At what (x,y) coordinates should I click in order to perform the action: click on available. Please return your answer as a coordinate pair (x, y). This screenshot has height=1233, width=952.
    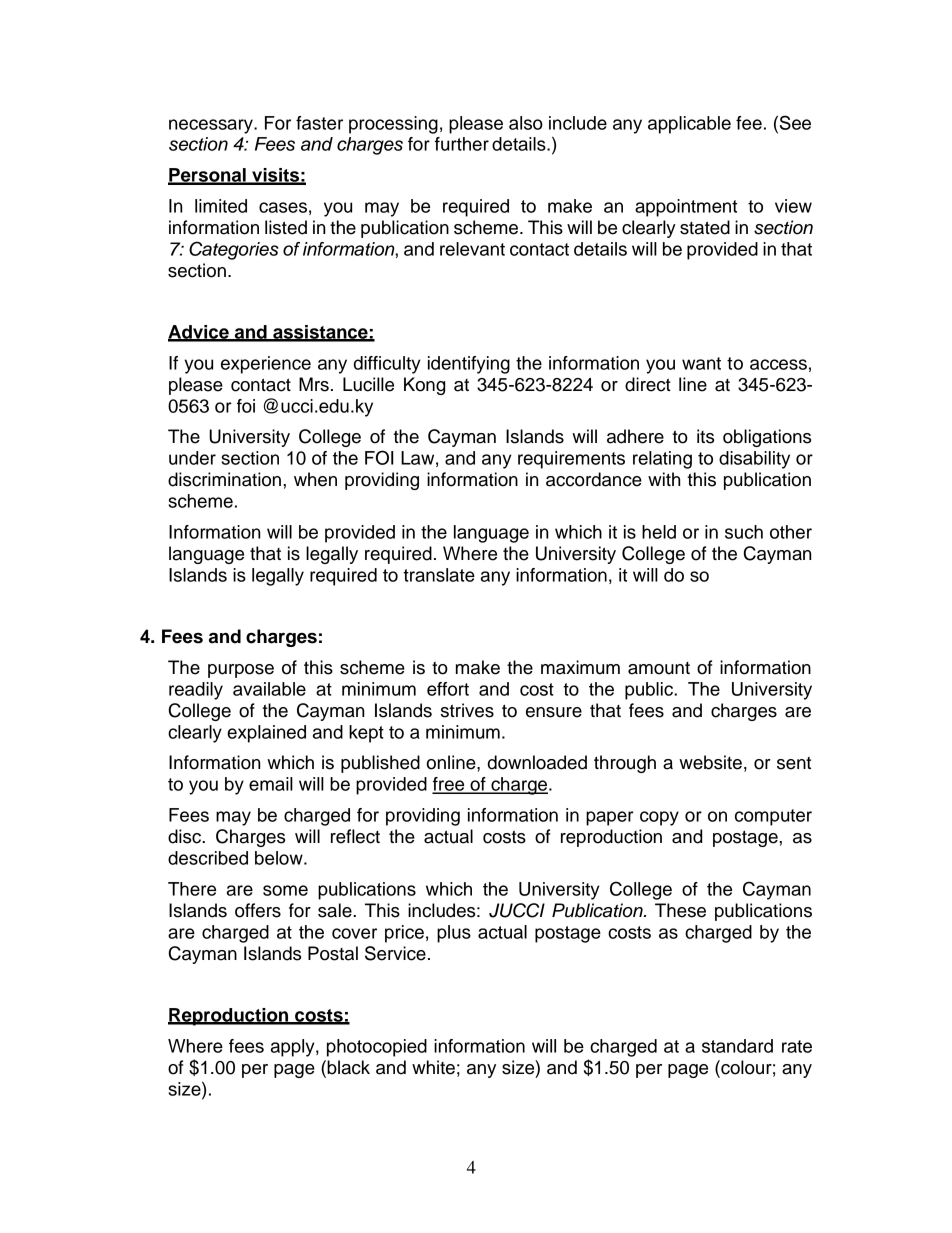
    Looking at the image, I should click on (269, 689).
